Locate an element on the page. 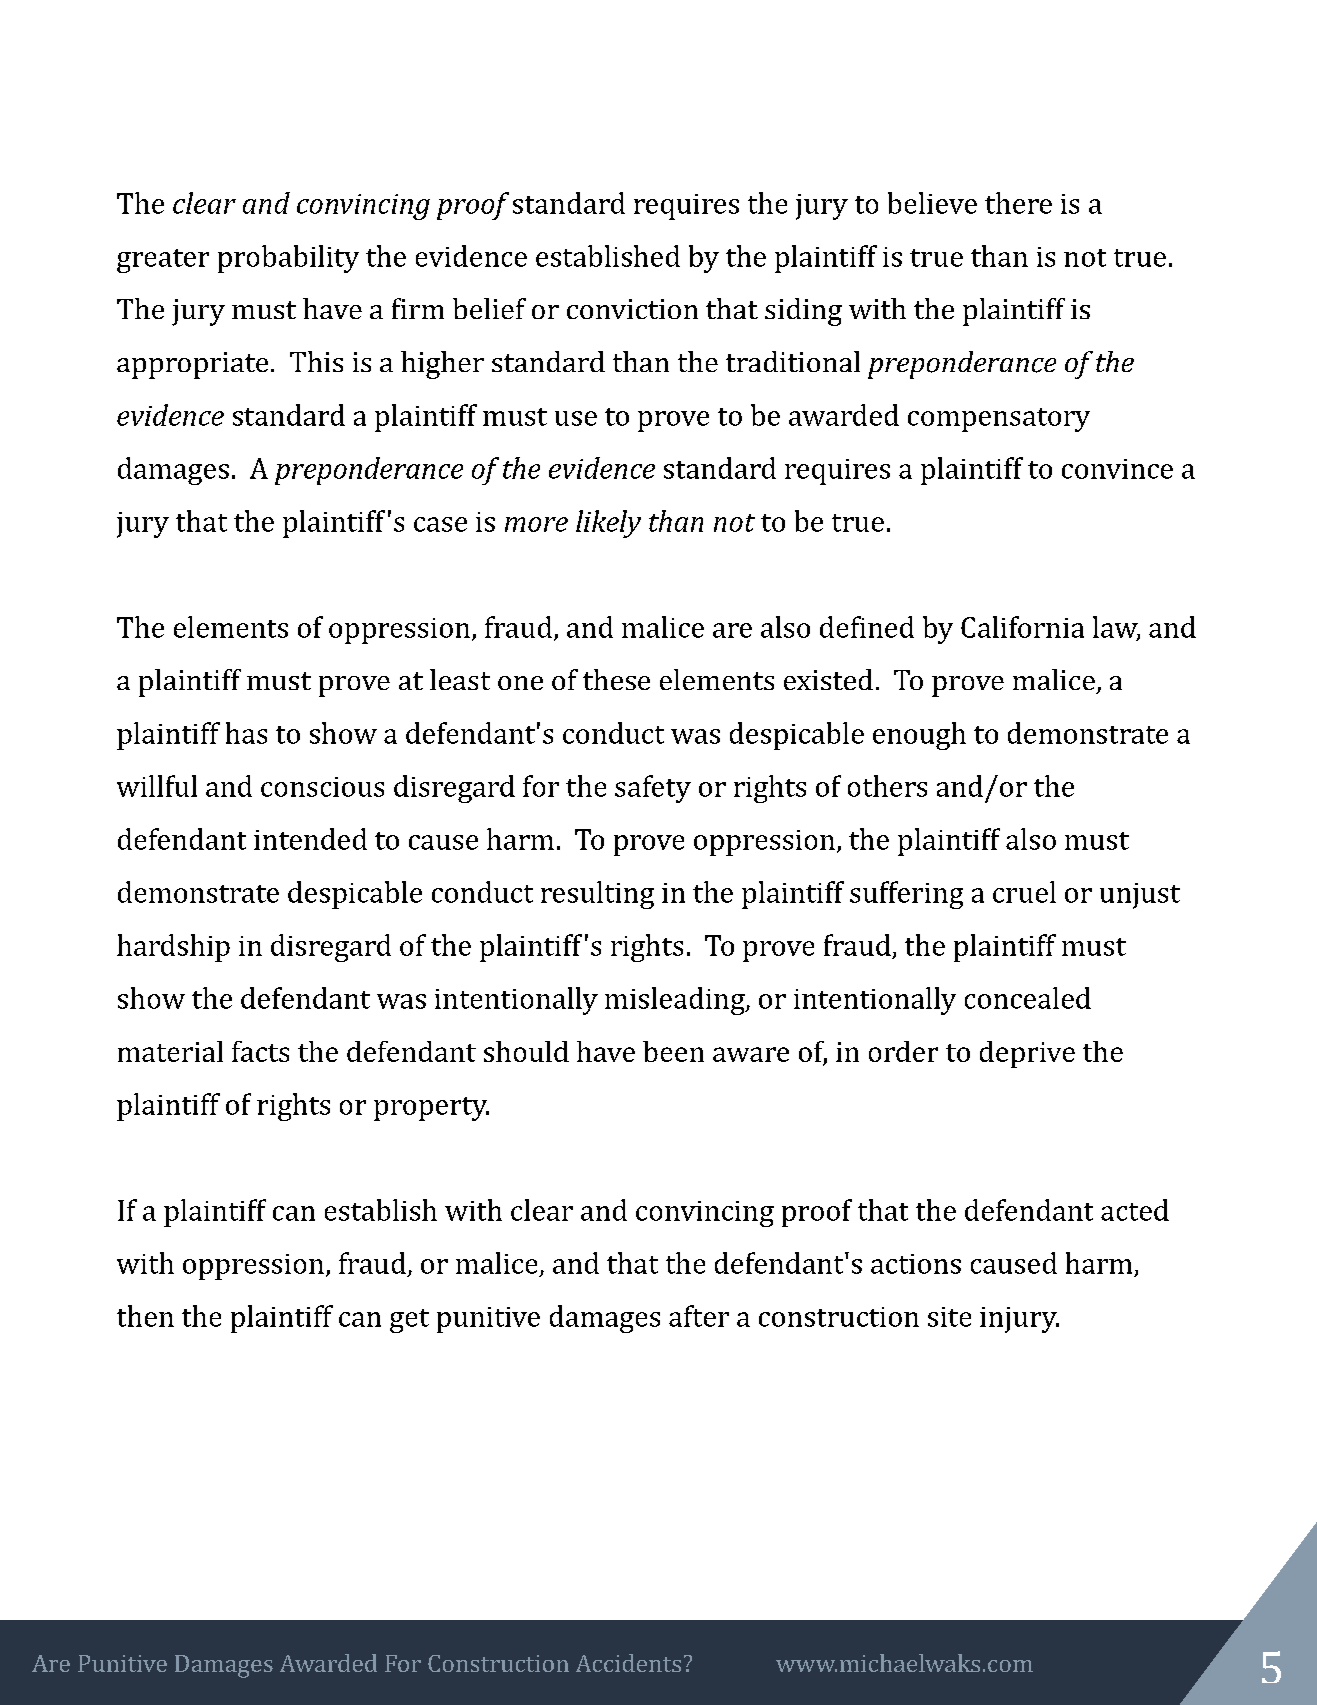 The image size is (1317, 1705). there is located at coordinates (1018, 203).
